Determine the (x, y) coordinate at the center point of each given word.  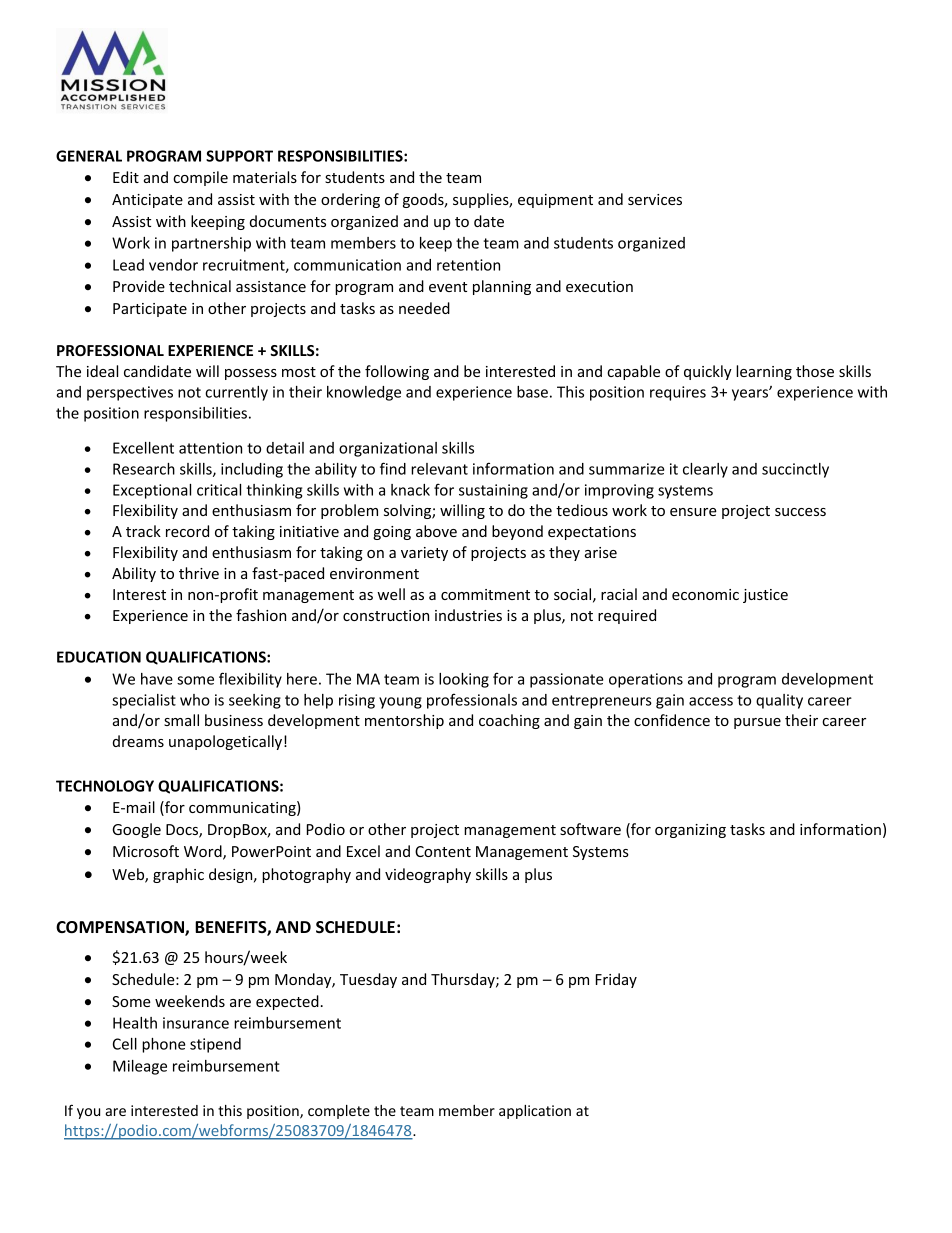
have (157, 679)
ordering (350, 200)
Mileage (140, 1067)
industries (468, 615)
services (655, 199)
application (535, 1112)
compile (200, 178)
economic (705, 594)
